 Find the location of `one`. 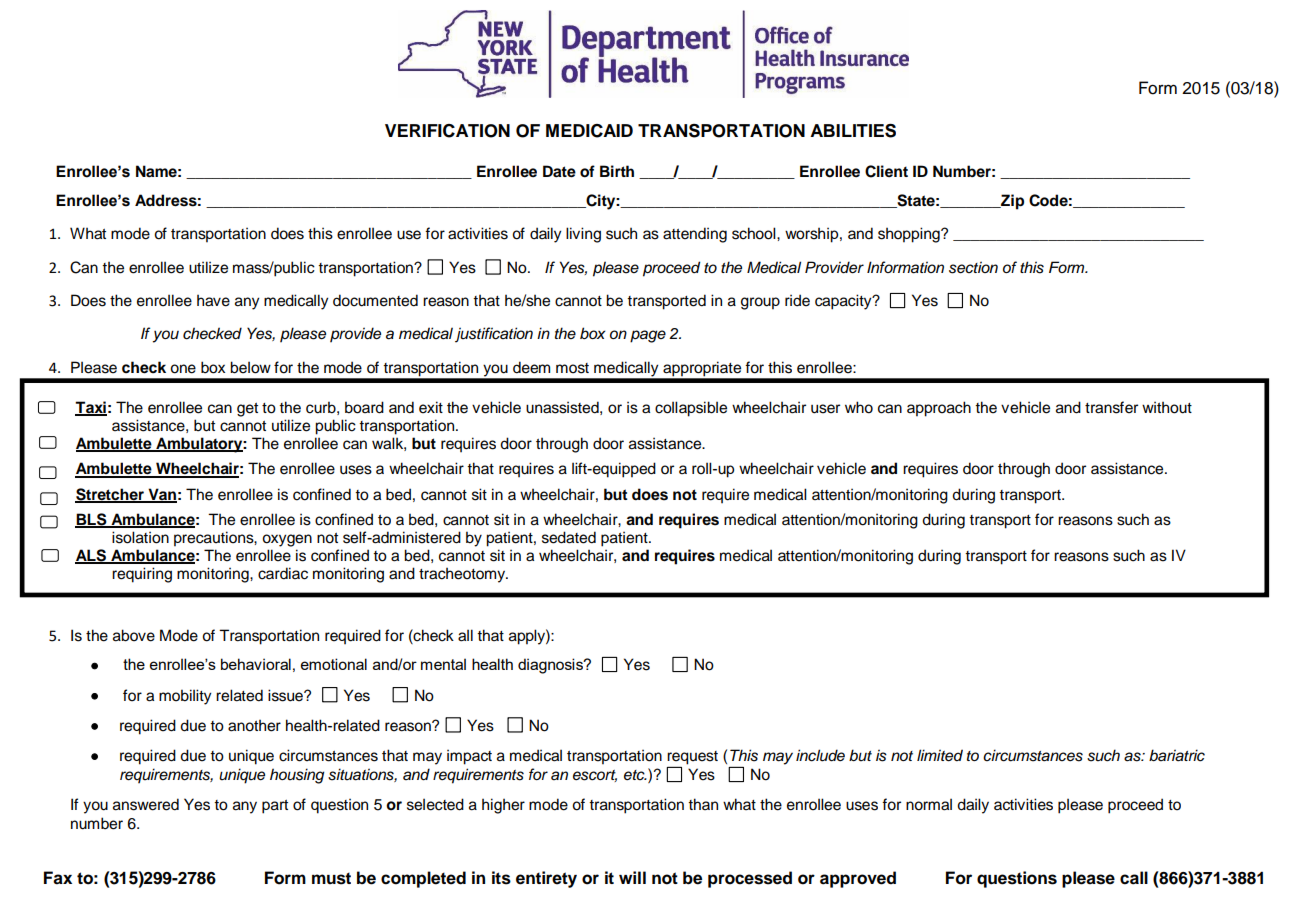

one is located at coordinates (183, 369).
